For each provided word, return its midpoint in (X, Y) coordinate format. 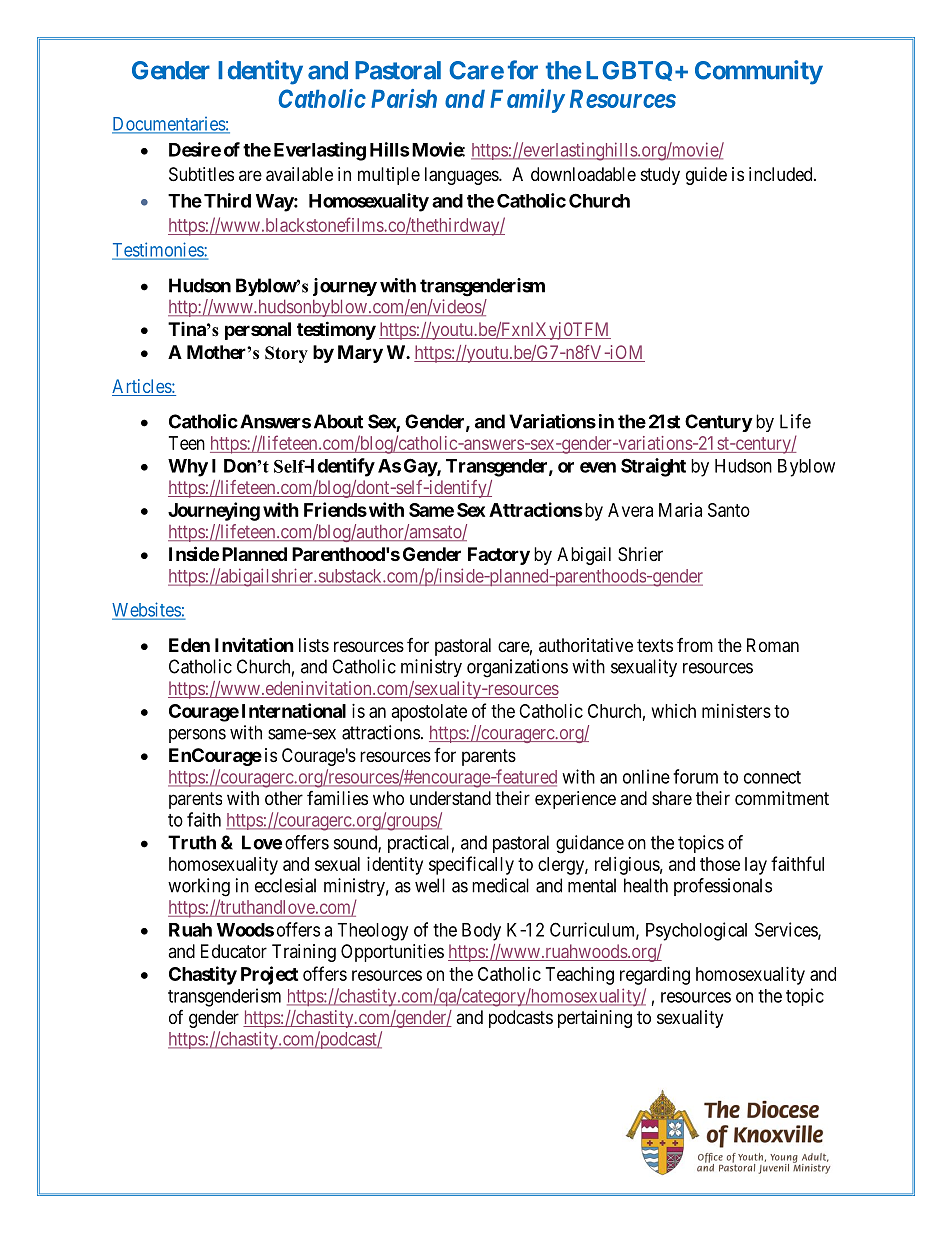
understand (450, 798)
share (672, 798)
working (199, 887)
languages (462, 176)
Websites (147, 610)
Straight (653, 467)
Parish (404, 98)
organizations (517, 668)
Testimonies (158, 250)
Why (188, 468)
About (338, 421)
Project (269, 975)
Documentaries (169, 125)
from (695, 645)
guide (706, 176)
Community (759, 72)
